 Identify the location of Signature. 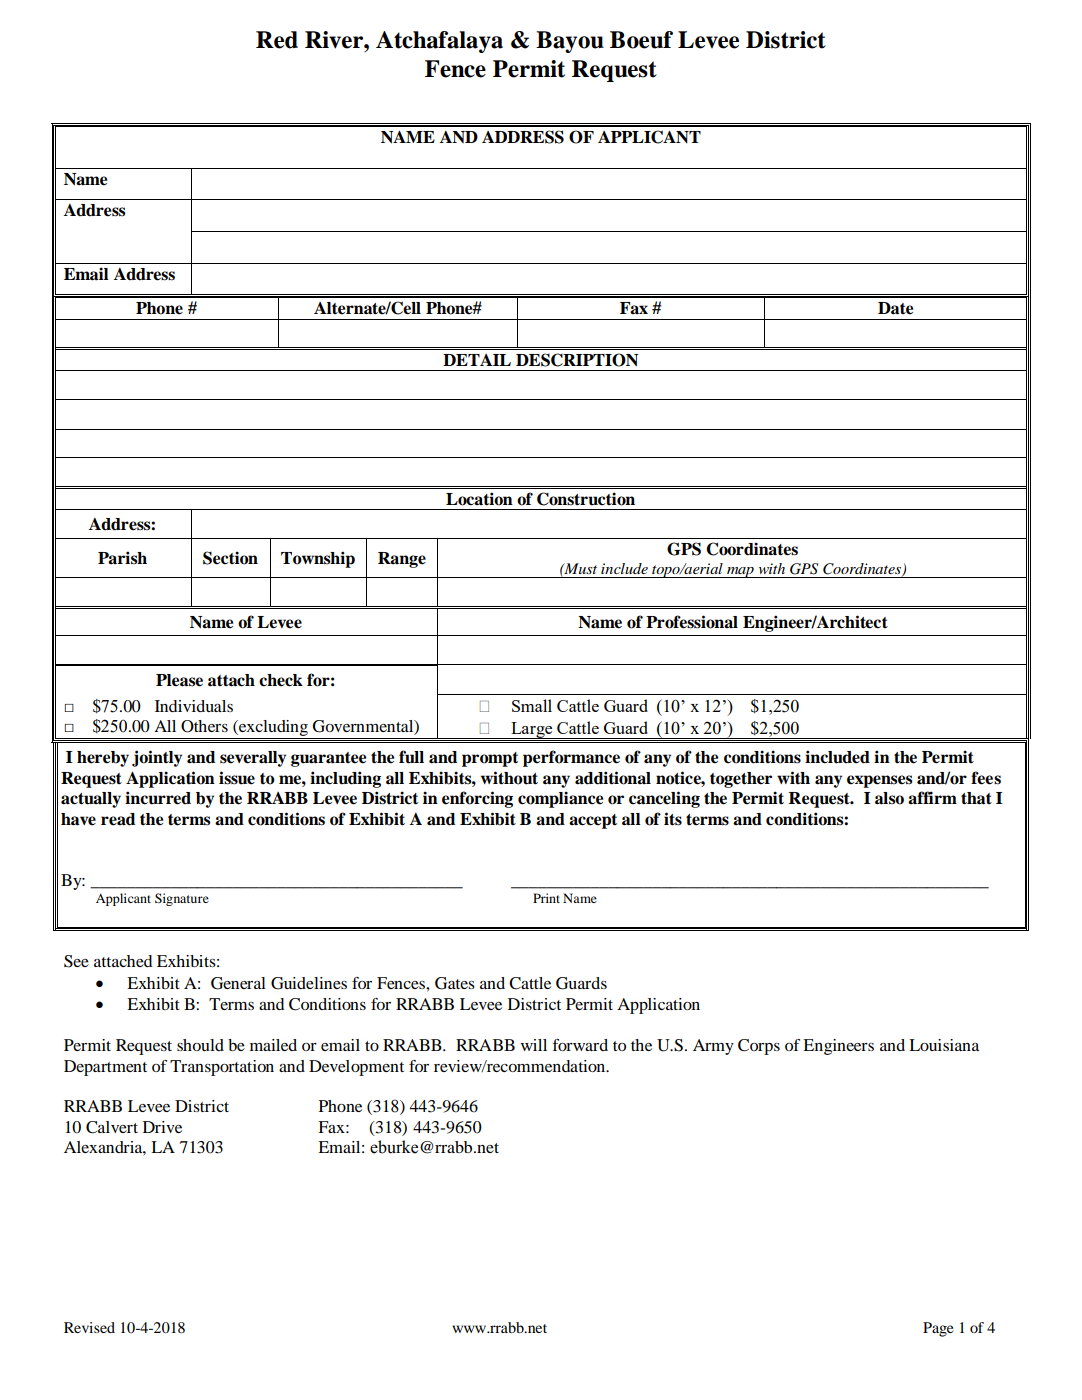
(182, 899).
